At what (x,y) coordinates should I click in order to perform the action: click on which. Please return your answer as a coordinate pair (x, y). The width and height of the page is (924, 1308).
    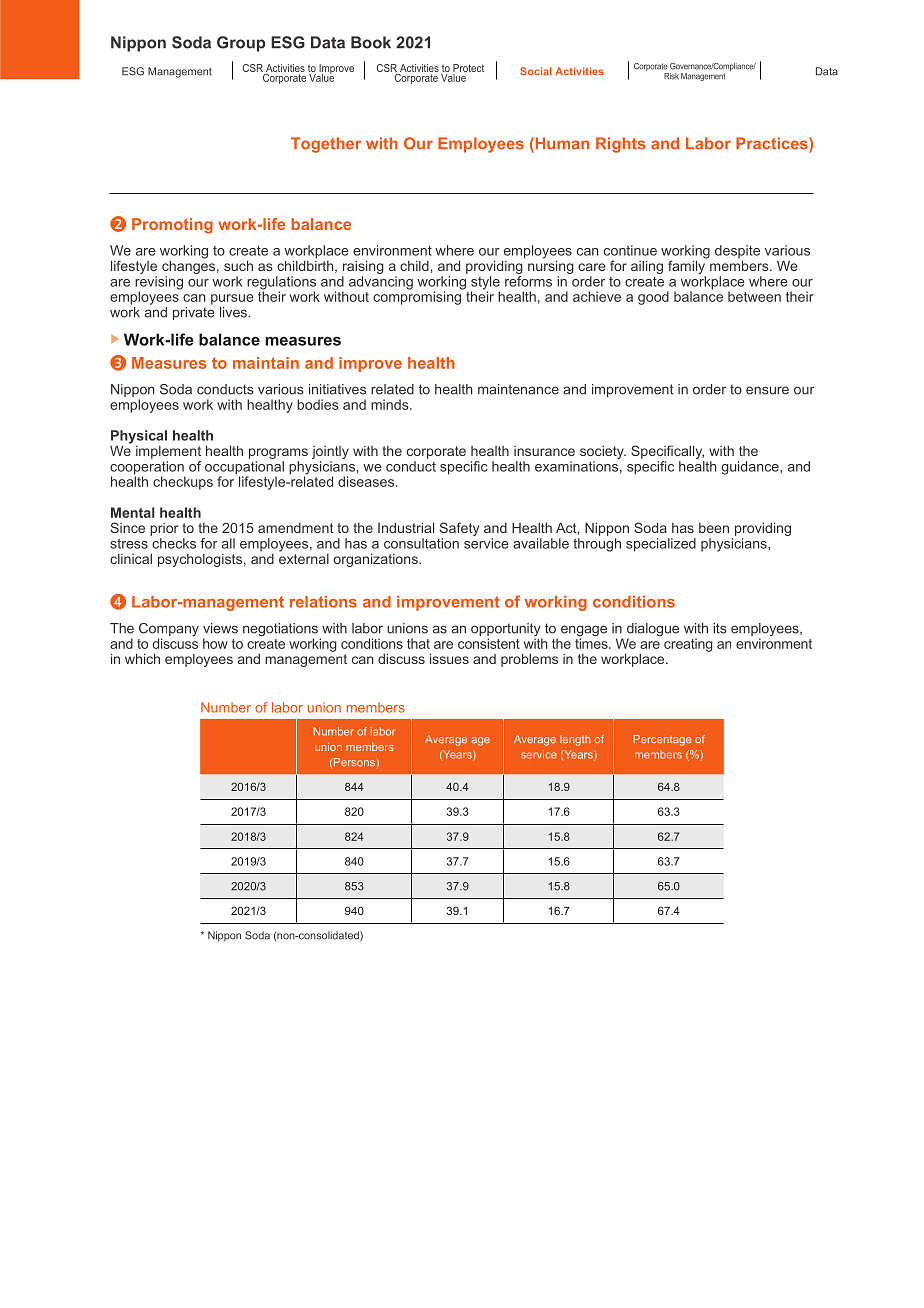
    Looking at the image, I should click on (142, 658).
